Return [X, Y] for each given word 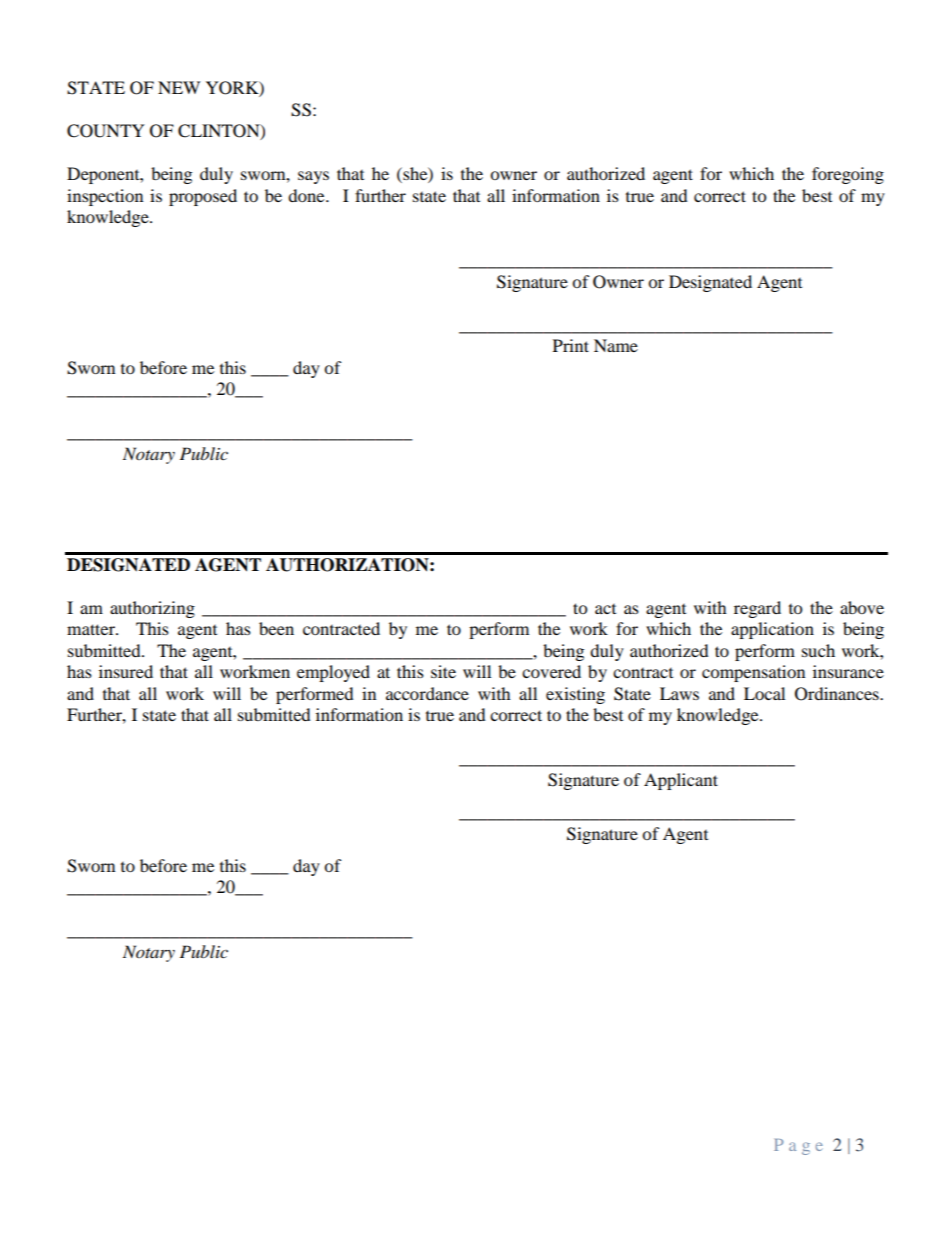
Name [616, 345]
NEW [179, 87]
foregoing [848, 175]
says [313, 177]
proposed [203, 197]
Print [571, 345]
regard [757, 609]
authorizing [152, 609]
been [276, 628]
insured [126, 671]
